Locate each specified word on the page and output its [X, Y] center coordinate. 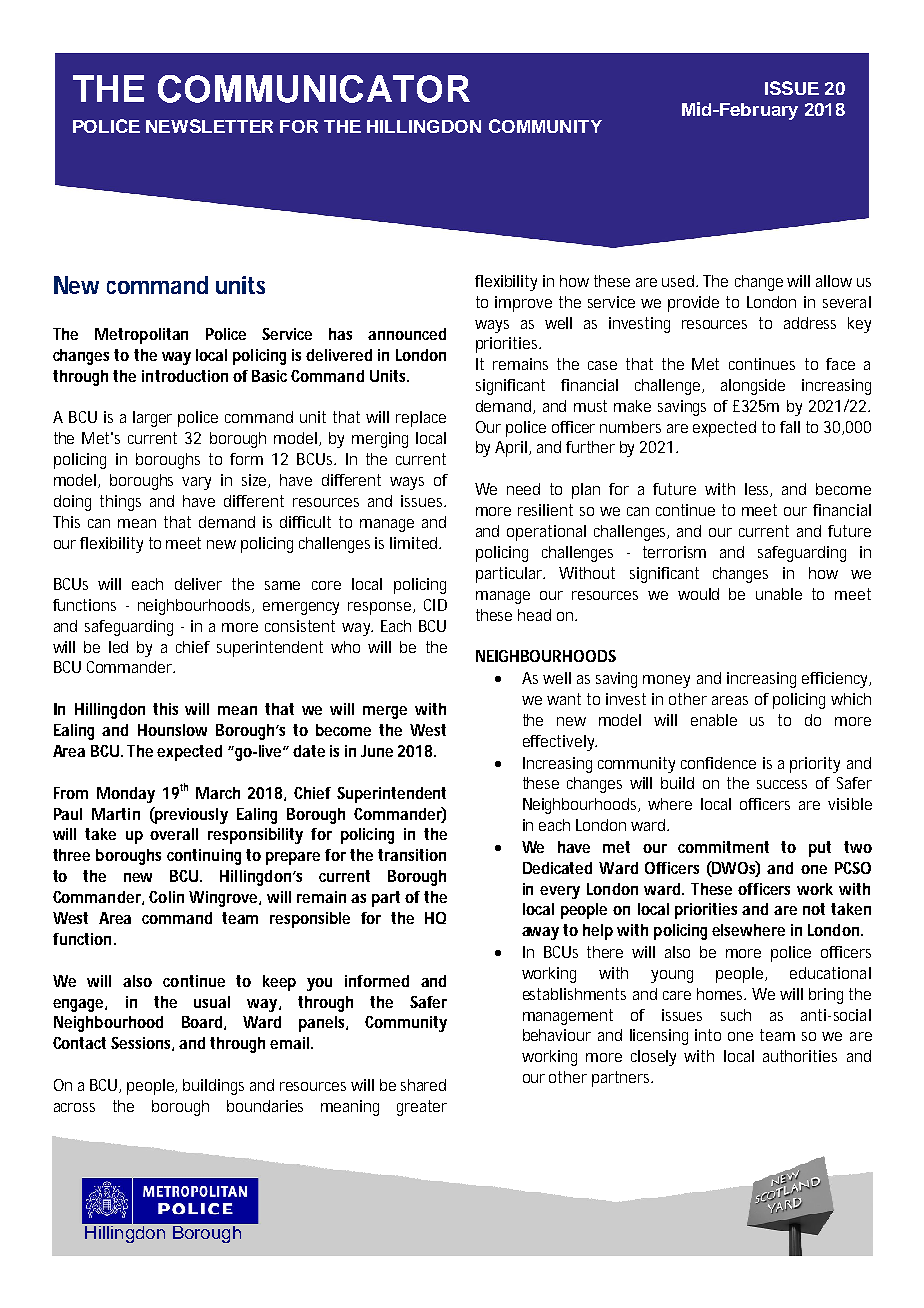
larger [152, 419]
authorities [800, 1056]
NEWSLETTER [209, 126]
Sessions [142, 1044]
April [512, 449]
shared [423, 1085]
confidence [718, 763]
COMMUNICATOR [314, 89]
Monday [126, 795]
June [377, 751]
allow [834, 281]
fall [790, 427]
